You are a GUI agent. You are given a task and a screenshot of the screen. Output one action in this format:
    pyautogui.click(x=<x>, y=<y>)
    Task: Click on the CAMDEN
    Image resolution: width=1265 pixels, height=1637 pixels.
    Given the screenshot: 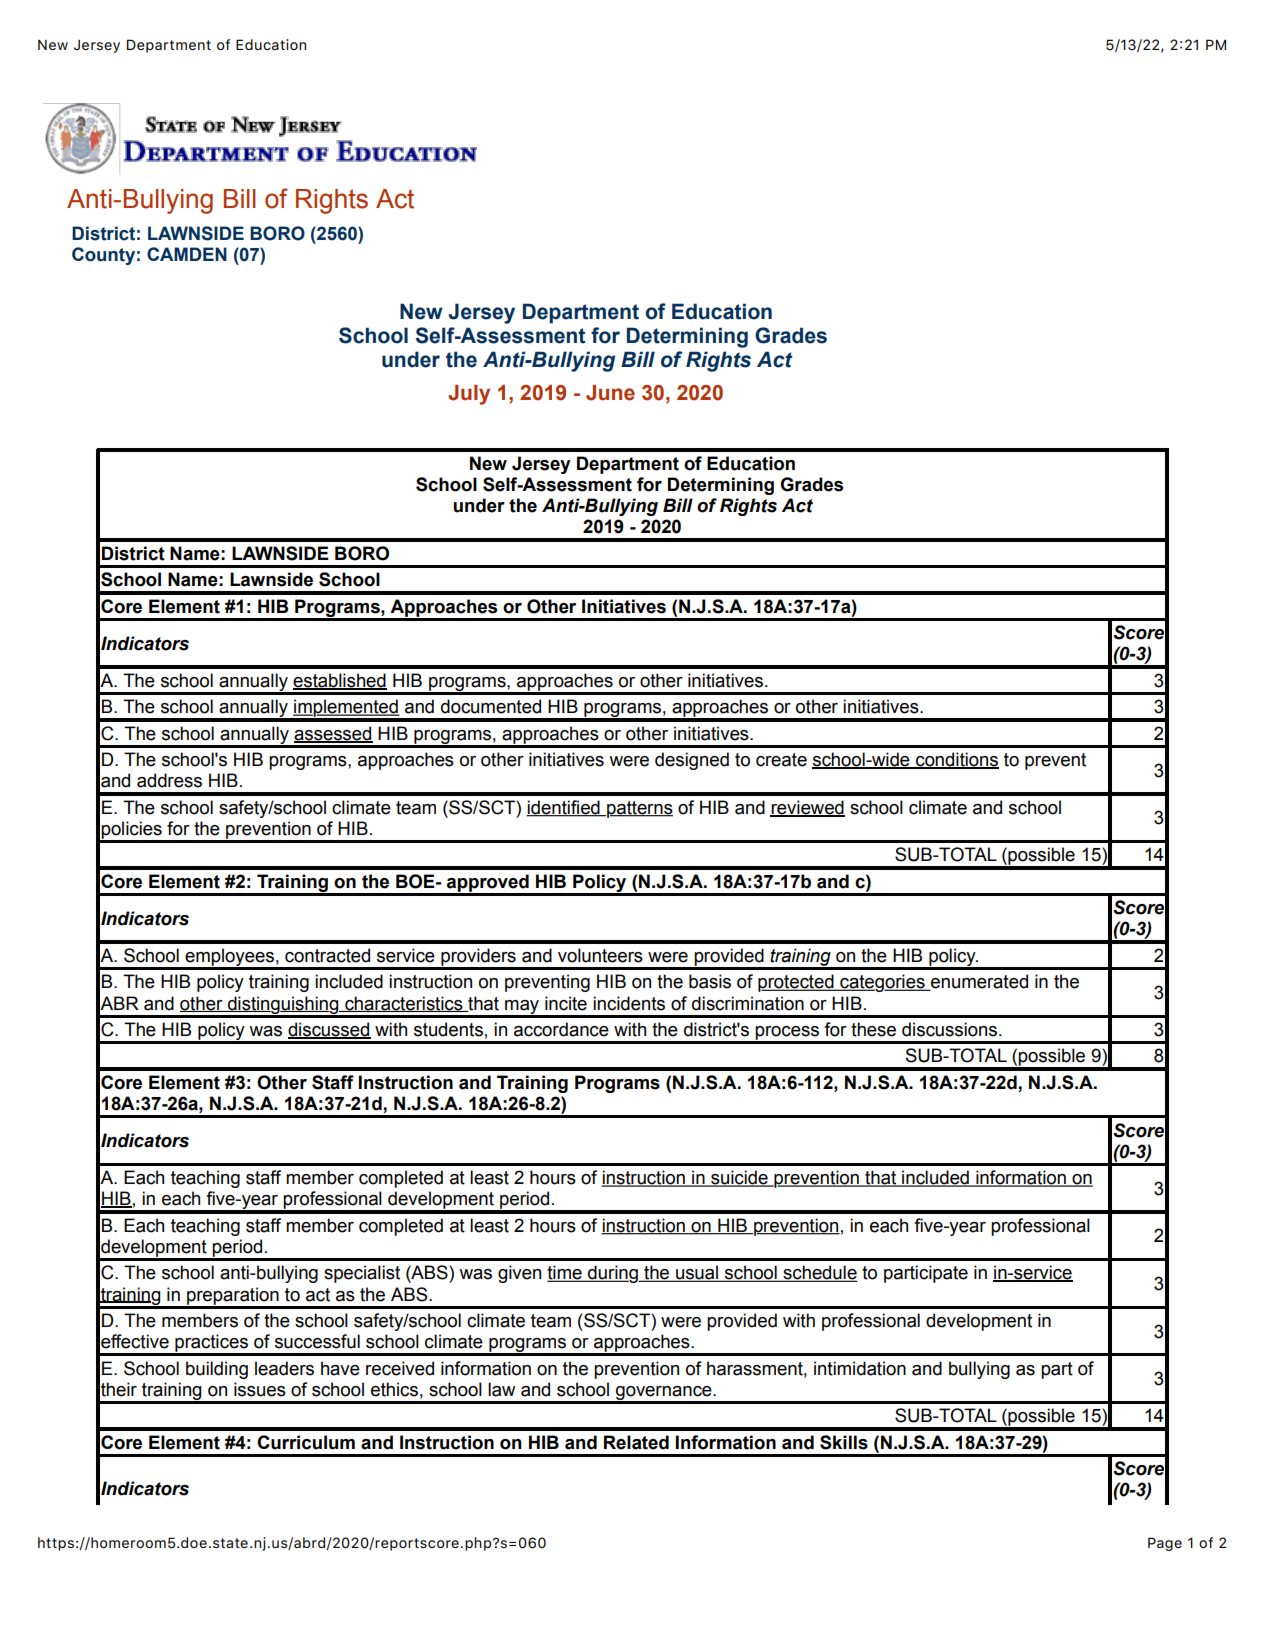 What is the action you would take?
    pyautogui.click(x=187, y=254)
